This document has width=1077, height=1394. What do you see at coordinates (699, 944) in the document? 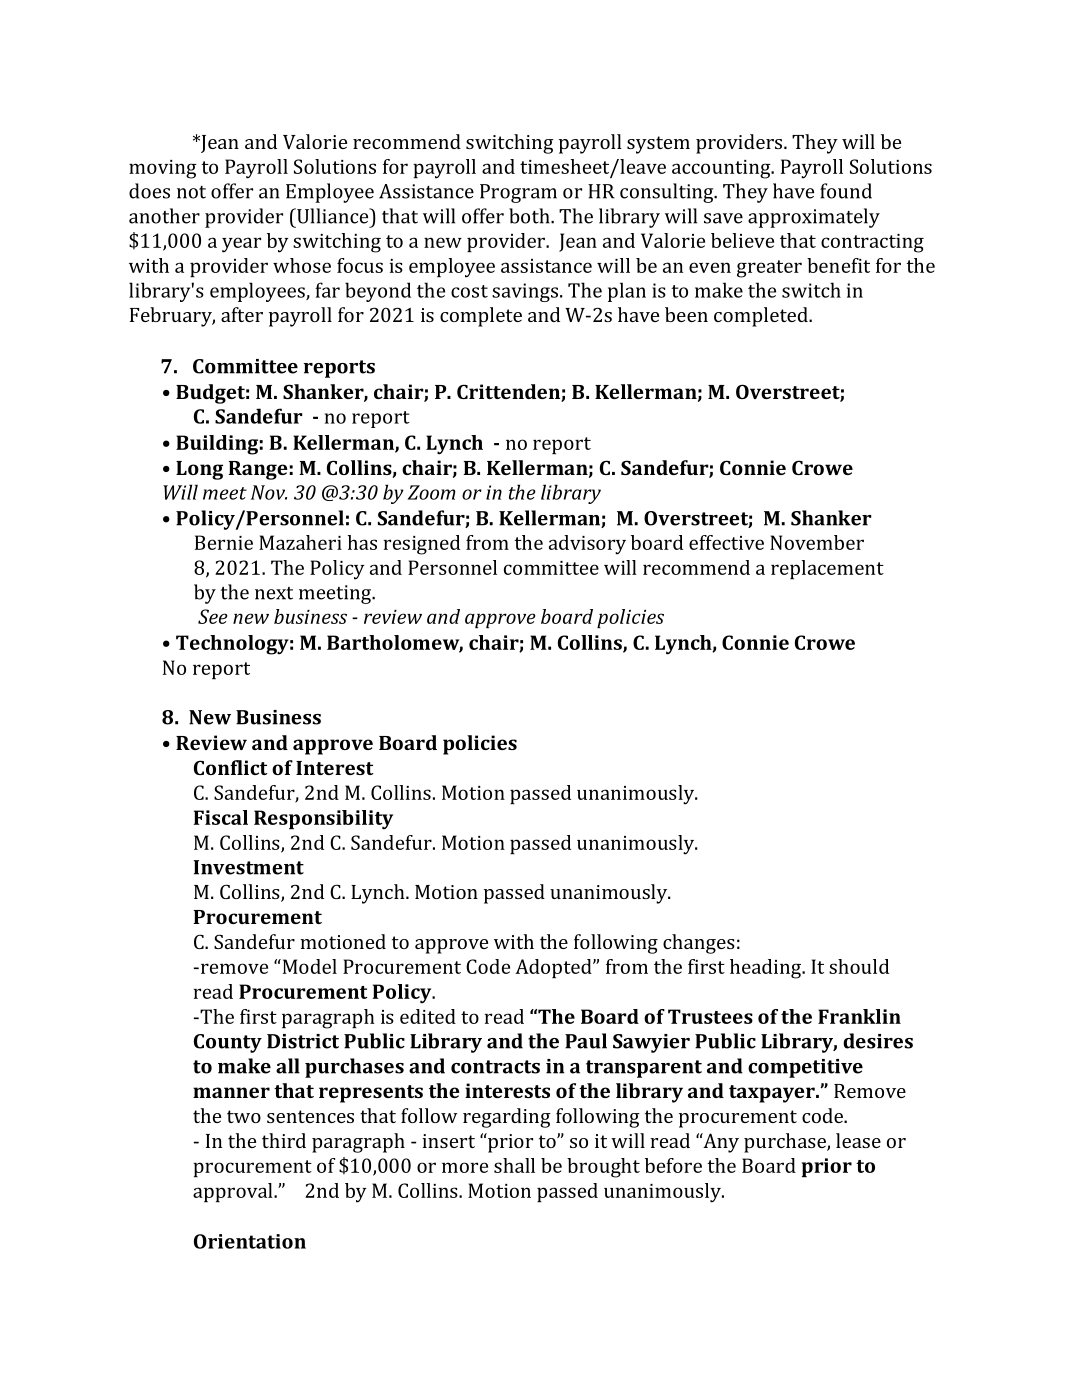
I see `changes` at bounding box center [699, 944].
